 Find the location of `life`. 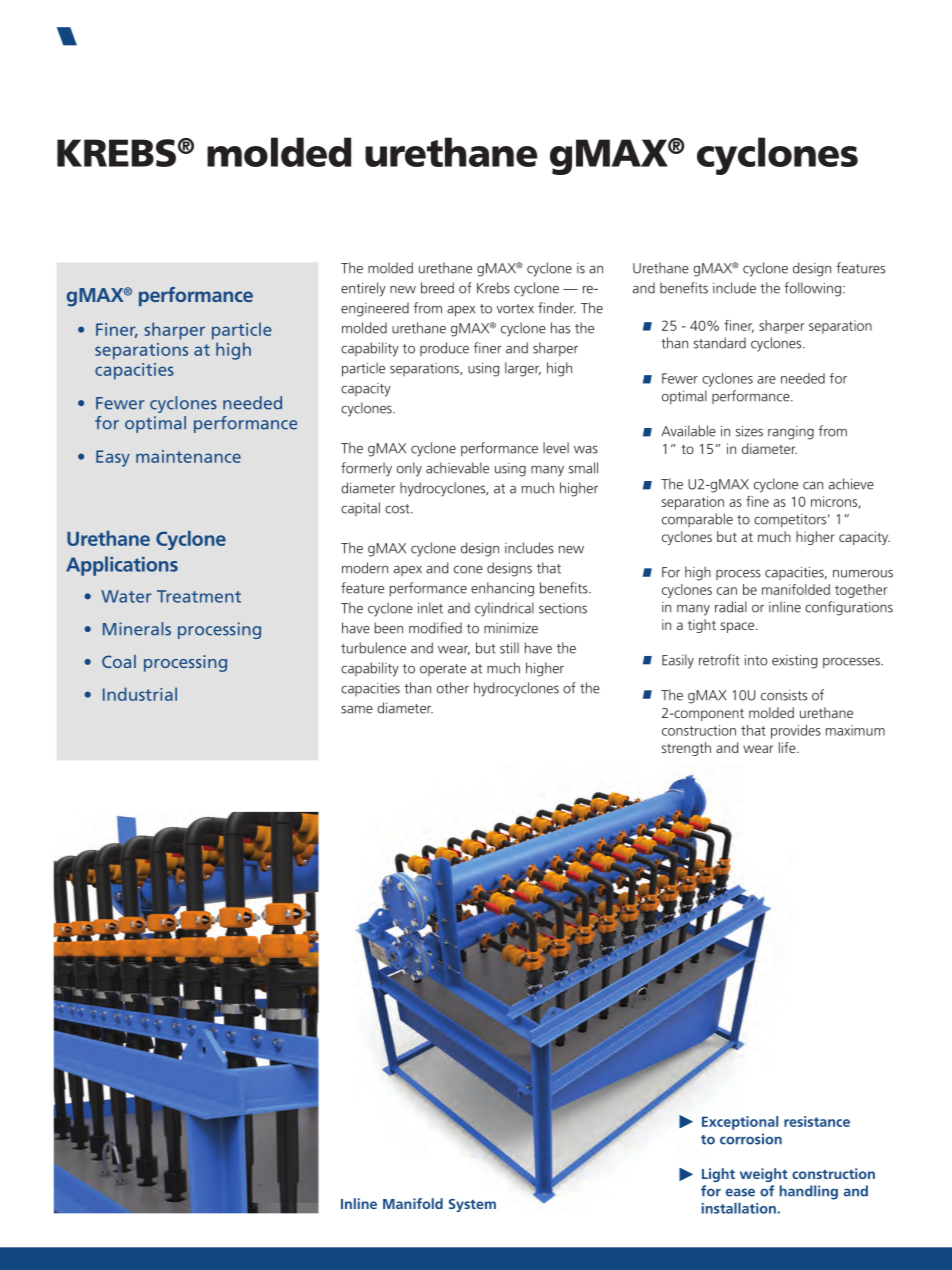

life is located at coordinates (788, 747).
